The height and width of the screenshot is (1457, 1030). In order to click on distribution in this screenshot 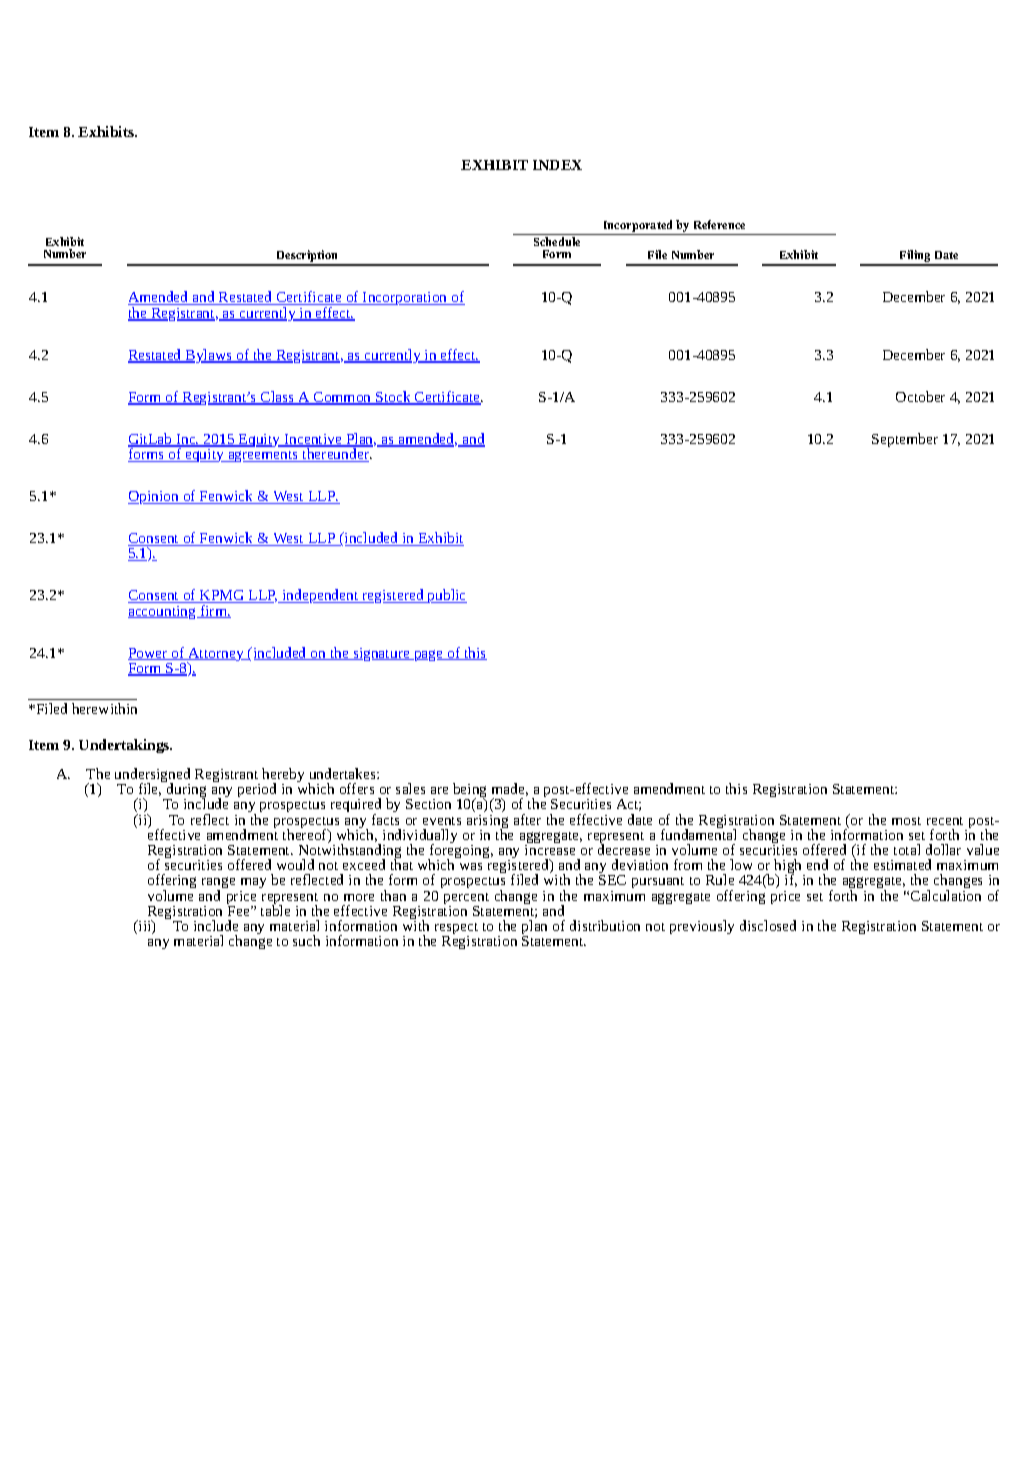, I will do `click(605, 925)`.
